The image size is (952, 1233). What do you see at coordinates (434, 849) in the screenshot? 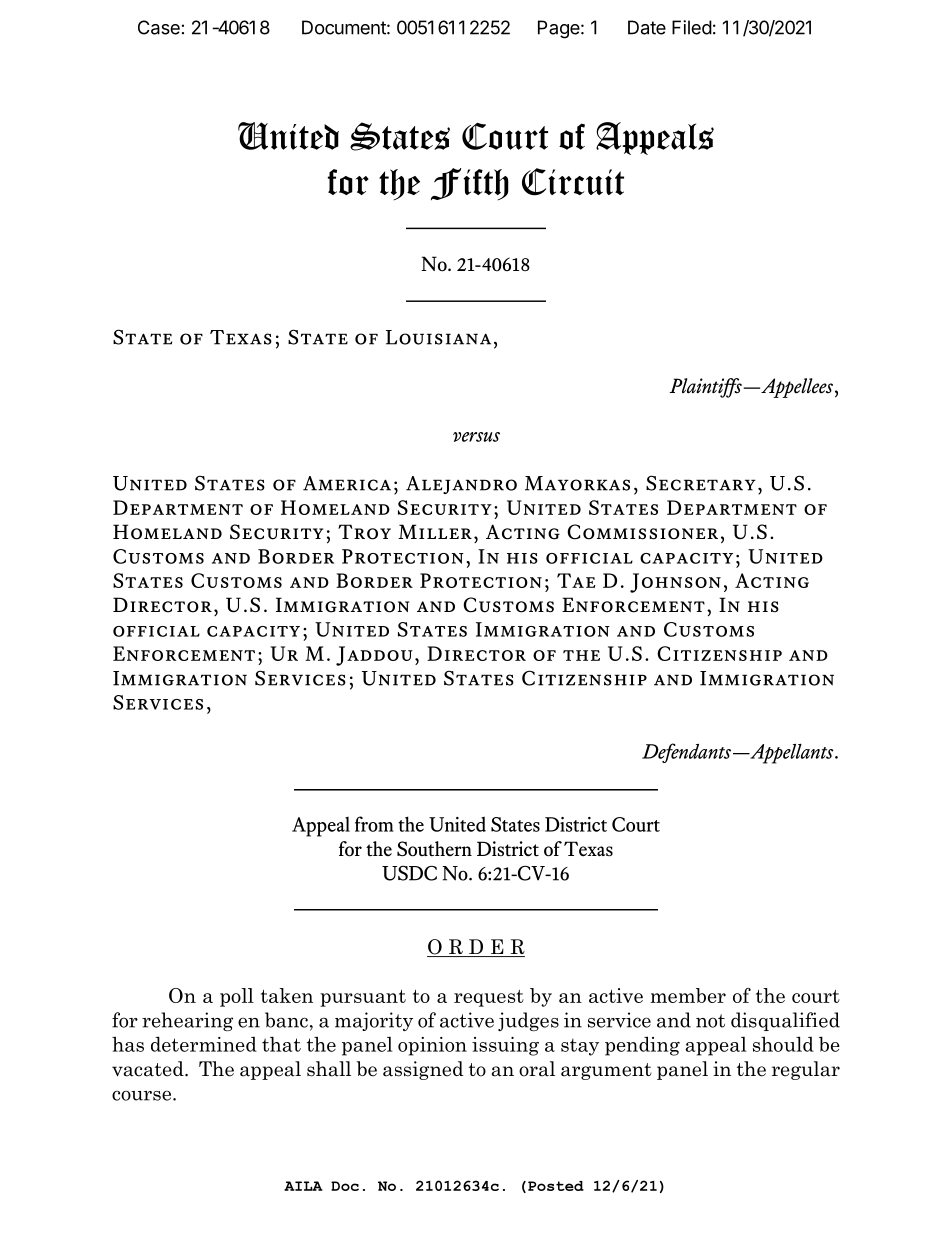
I see `Southern` at bounding box center [434, 849].
